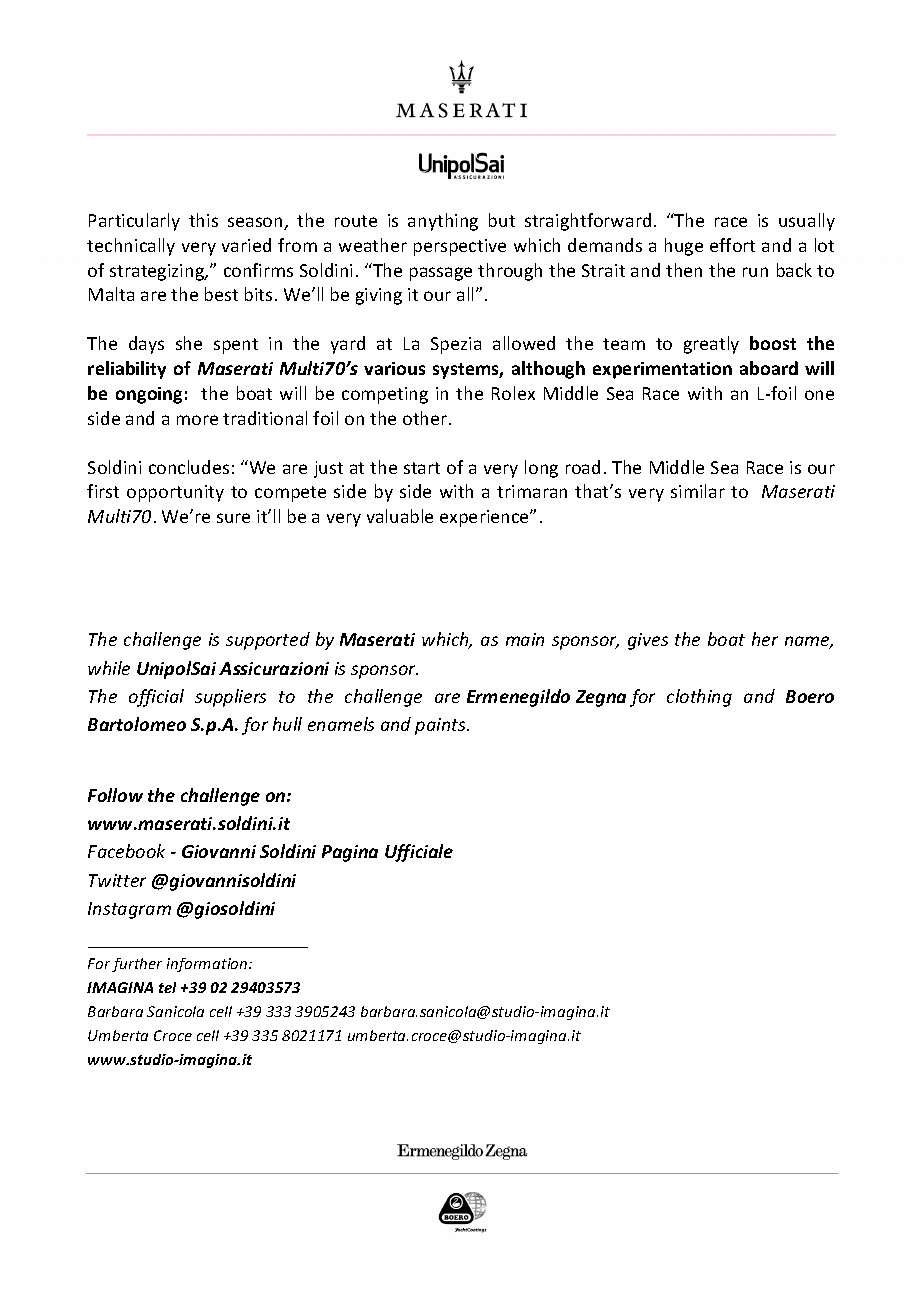  What do you see at coordinates (732, 245) in the screenshot?
I see `effort` at bounding box center [732, 245].
